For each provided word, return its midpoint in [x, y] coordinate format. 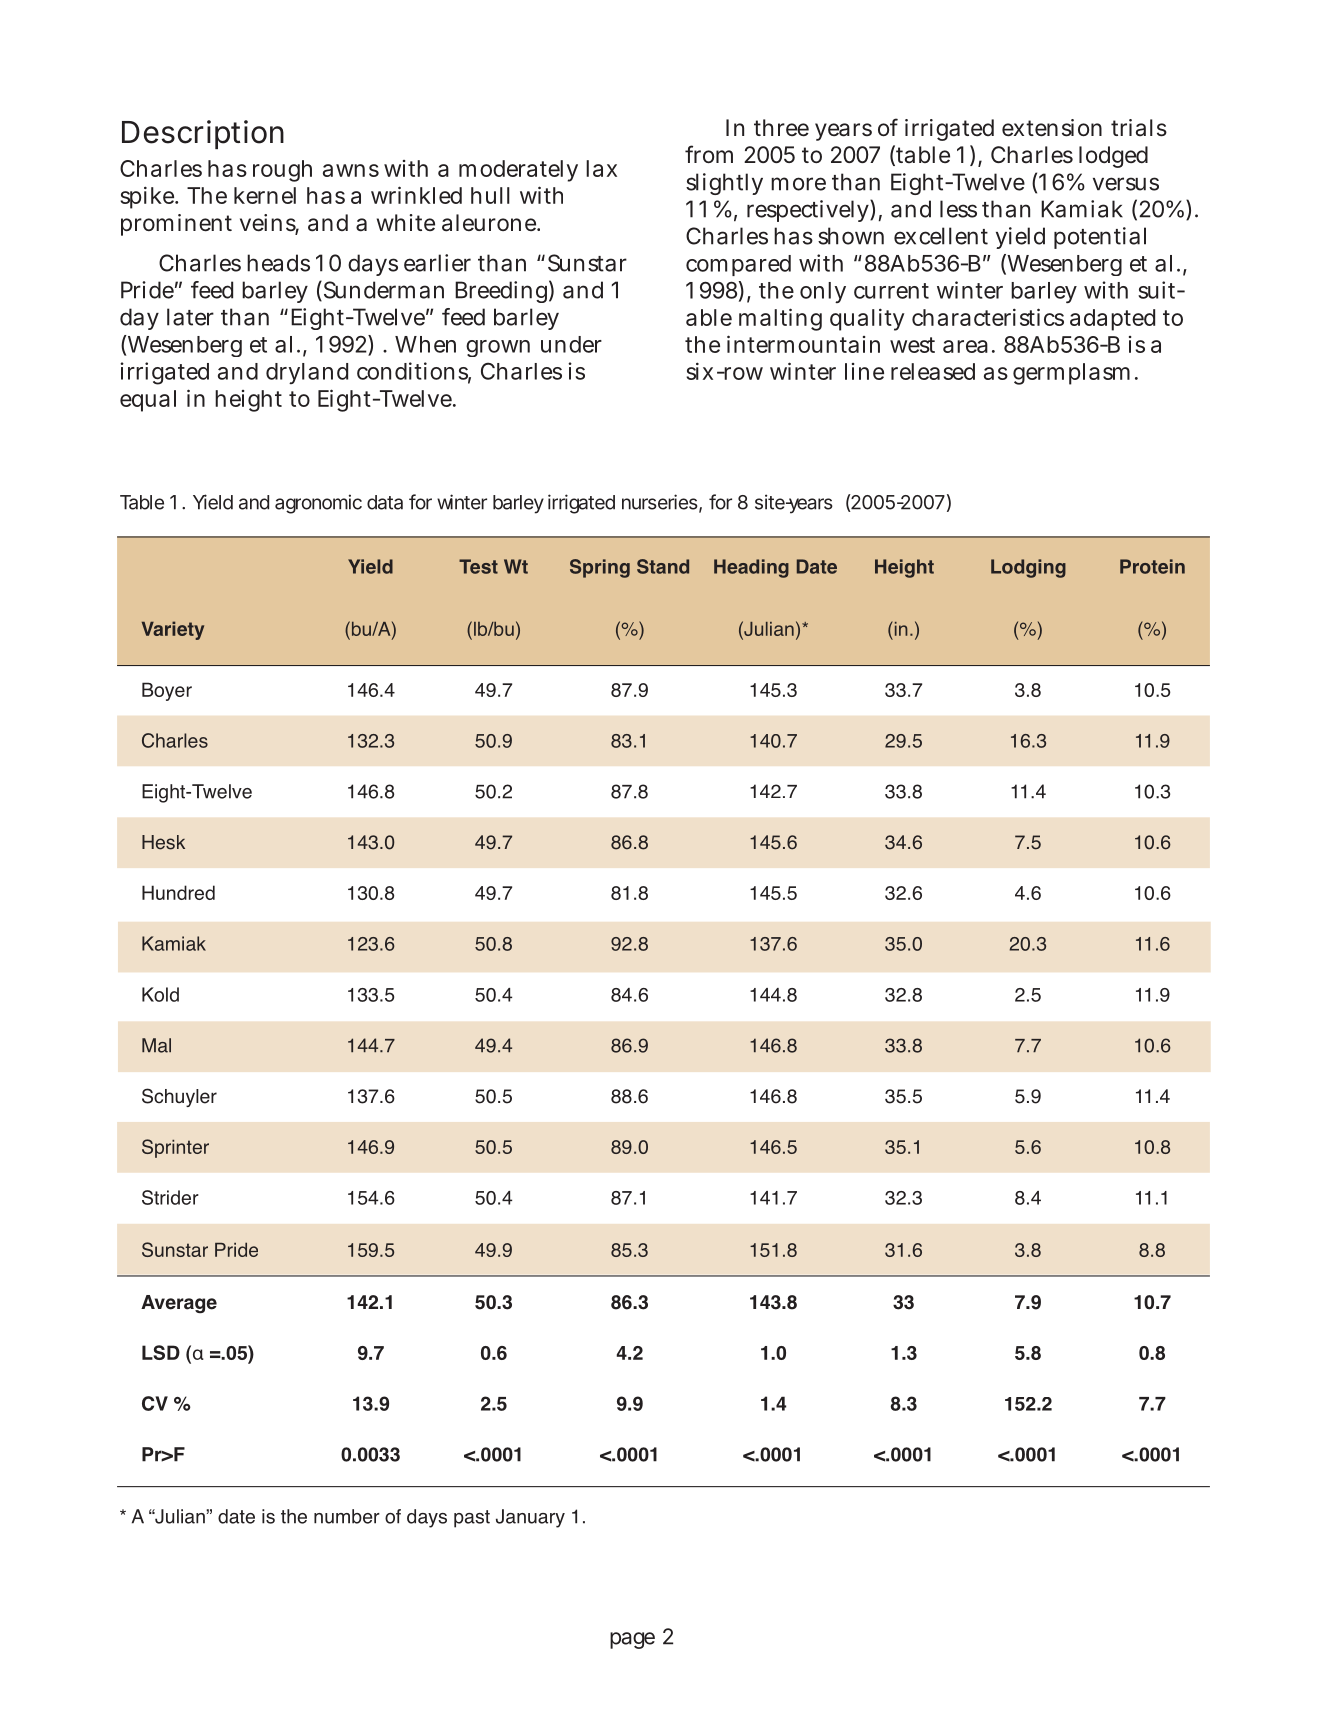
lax [601, 168]
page [632, 1640]
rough [282, 171]
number [347, 1516]
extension [1052, 128]
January [530, 1518]
